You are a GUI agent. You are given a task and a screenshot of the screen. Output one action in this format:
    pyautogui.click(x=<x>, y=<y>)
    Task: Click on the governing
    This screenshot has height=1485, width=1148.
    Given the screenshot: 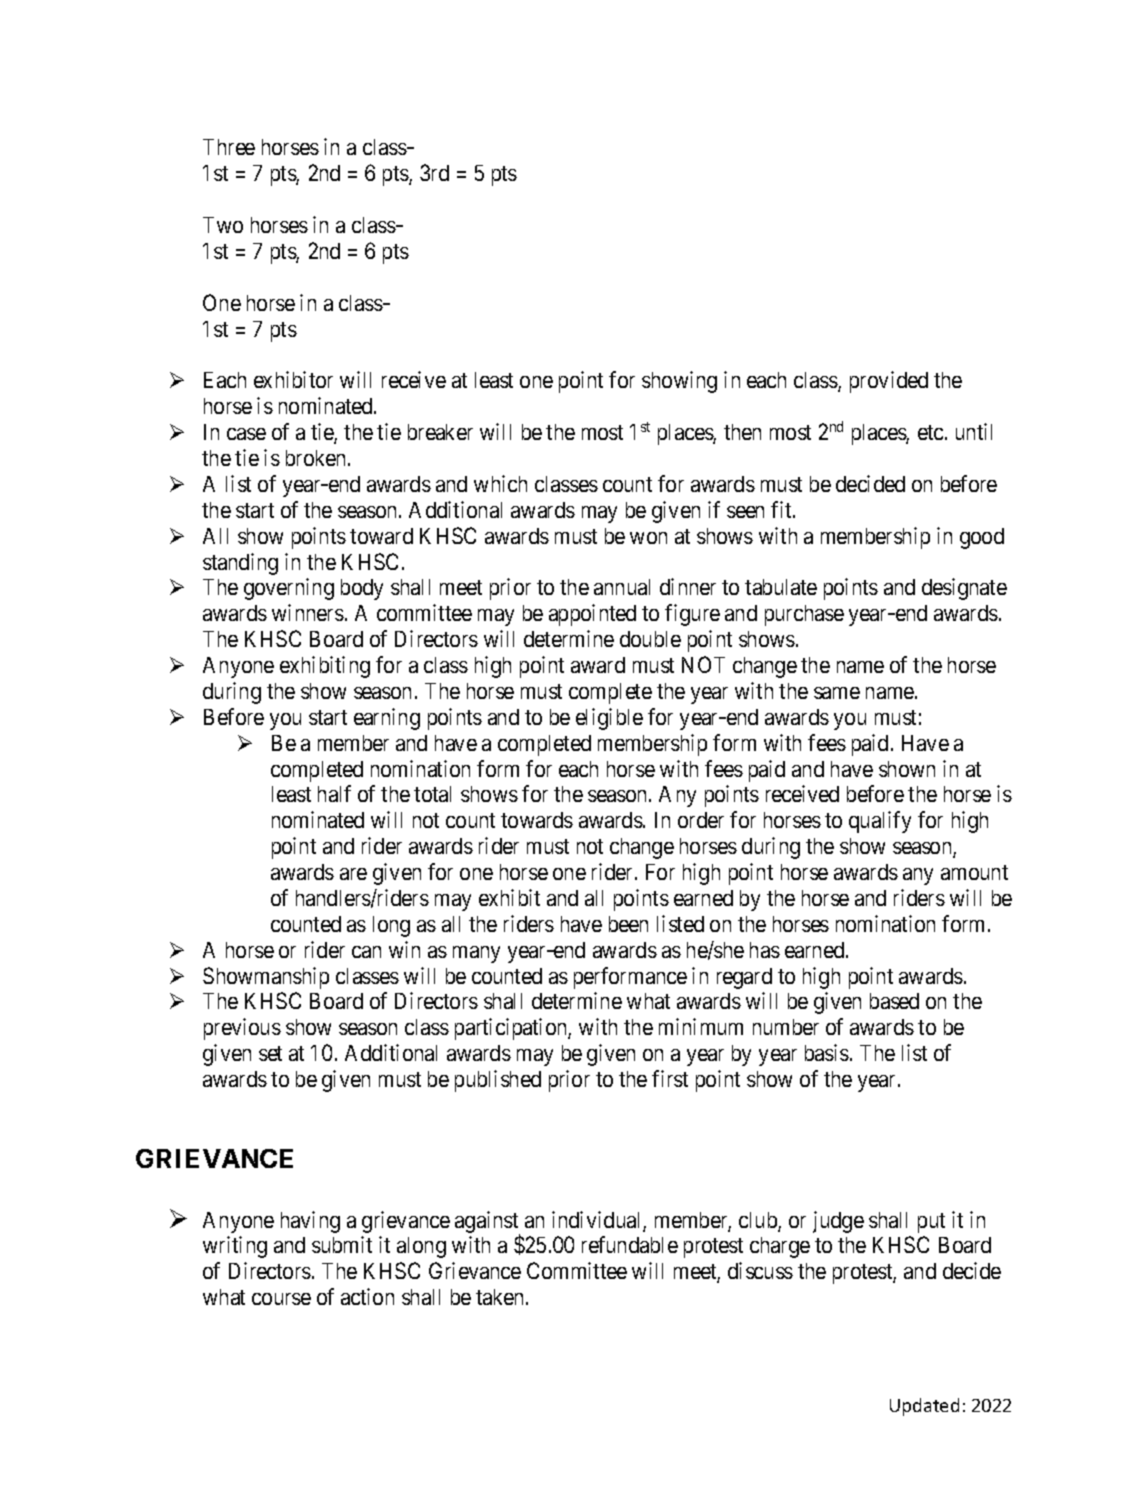 What is the action you would take?
    pyautogui.click(x=289, y=589)
